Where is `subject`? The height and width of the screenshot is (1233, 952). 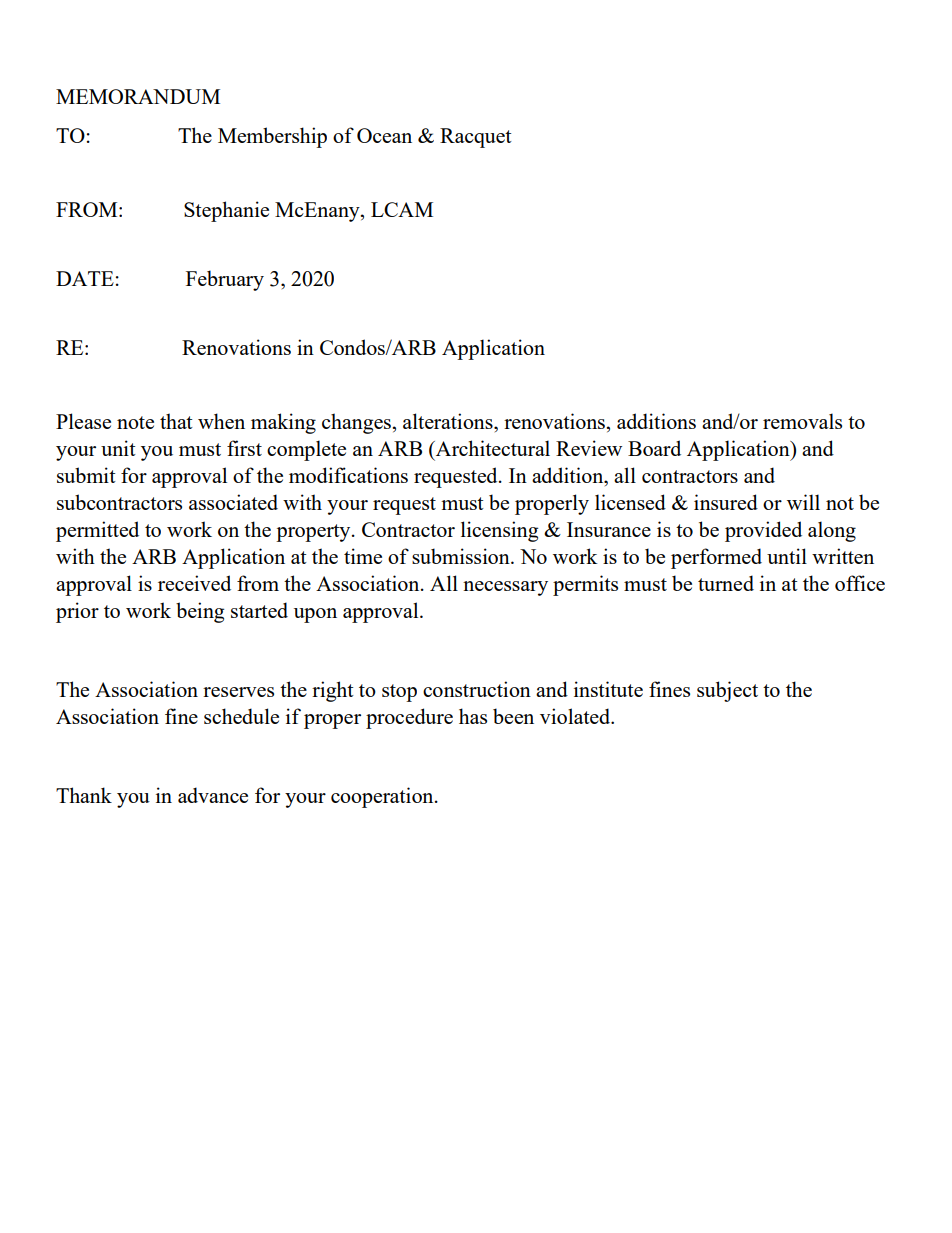 subject is located at coordinates (727, 691).
